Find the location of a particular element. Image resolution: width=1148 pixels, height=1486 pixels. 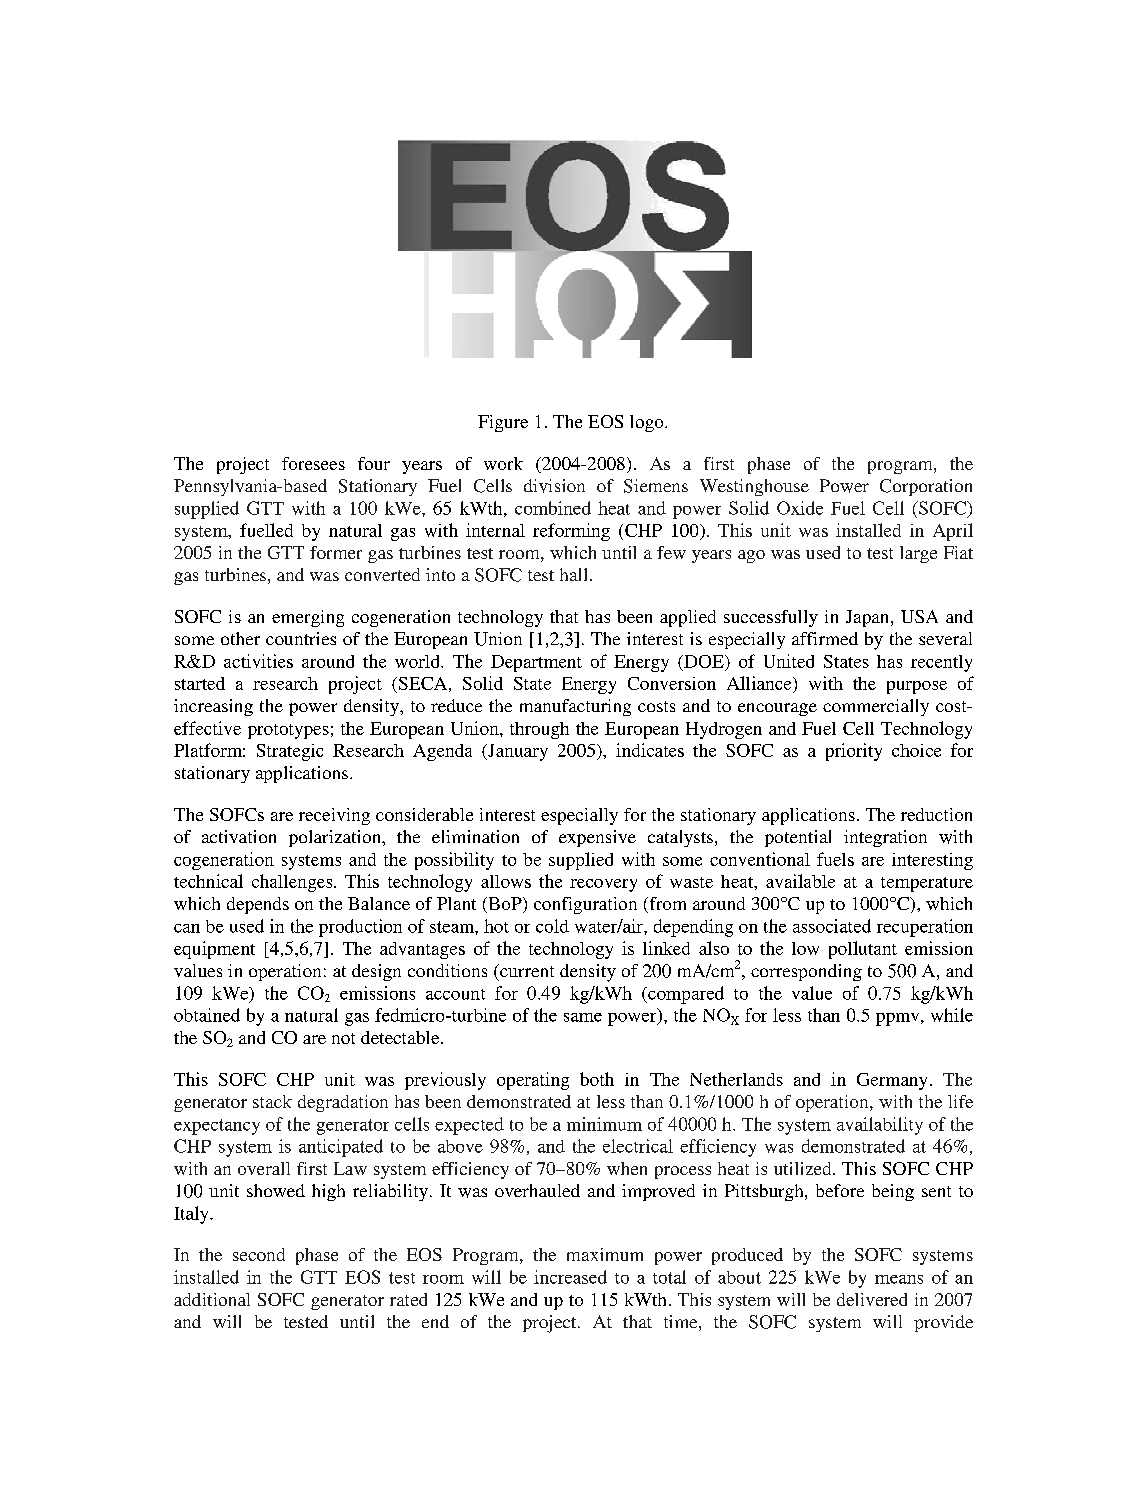

division is located at coordinates (554, 486).
